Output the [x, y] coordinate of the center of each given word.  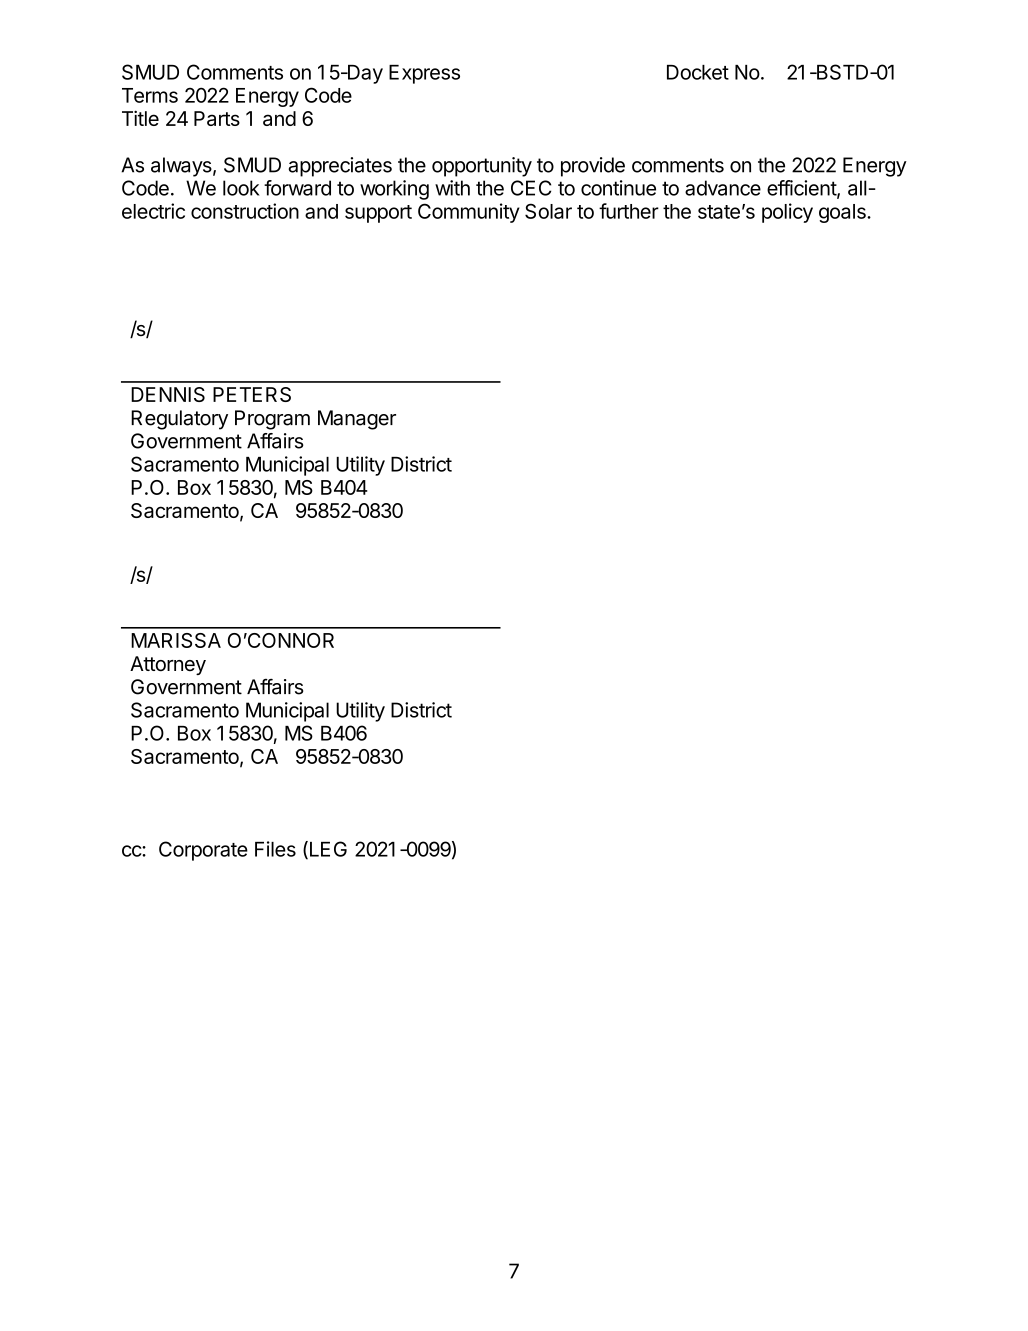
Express [424, 74]
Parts [217, 118]
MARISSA [176, 640]
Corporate [203, 851]
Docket [698, 72]
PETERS [252, 394]
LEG [327, 850]
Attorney [168, 665]
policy [787, 213]
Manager [357, 420]
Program [272, 420]
